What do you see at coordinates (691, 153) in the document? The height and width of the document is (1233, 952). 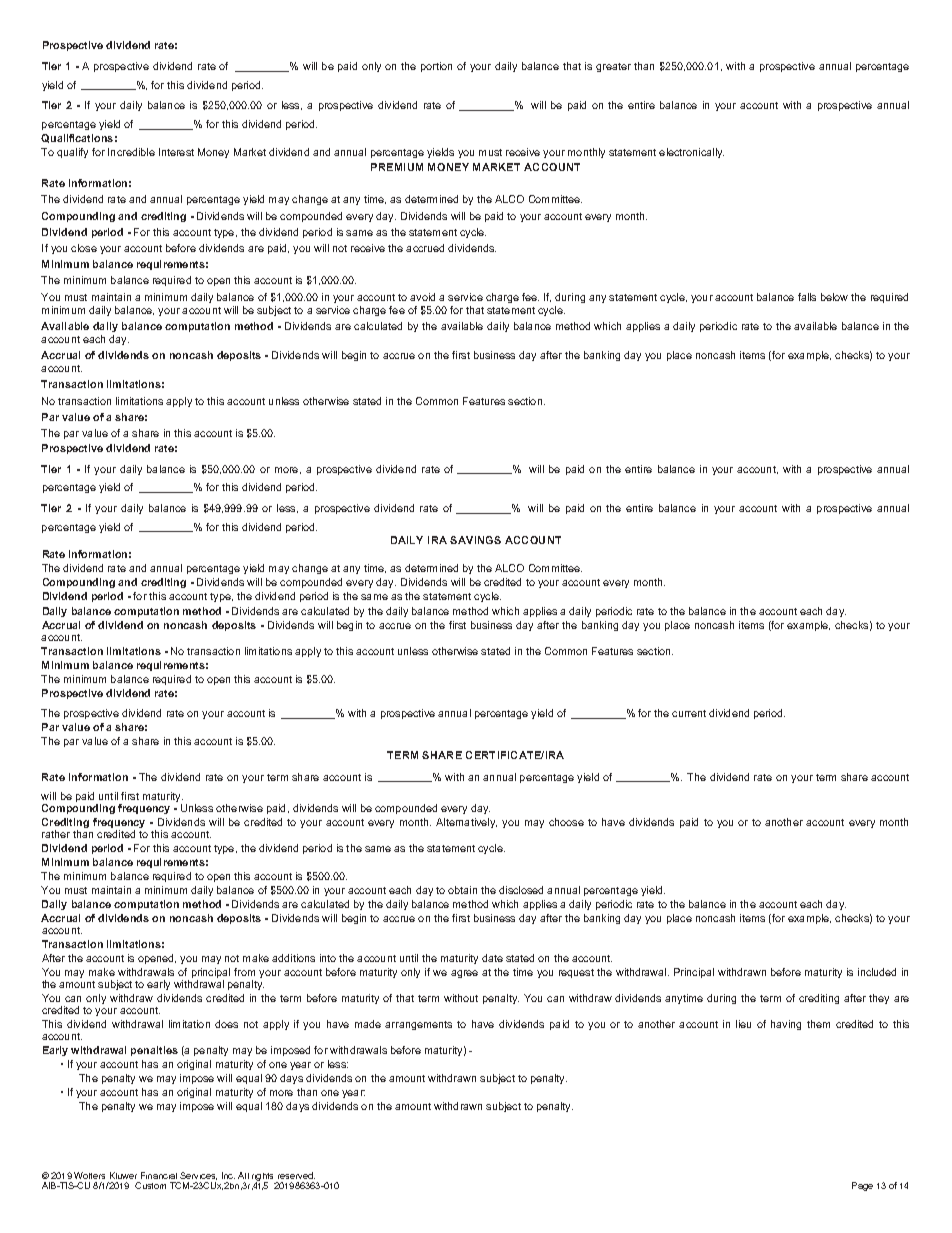 I see `electronically` at bounding box center [691, 153].
